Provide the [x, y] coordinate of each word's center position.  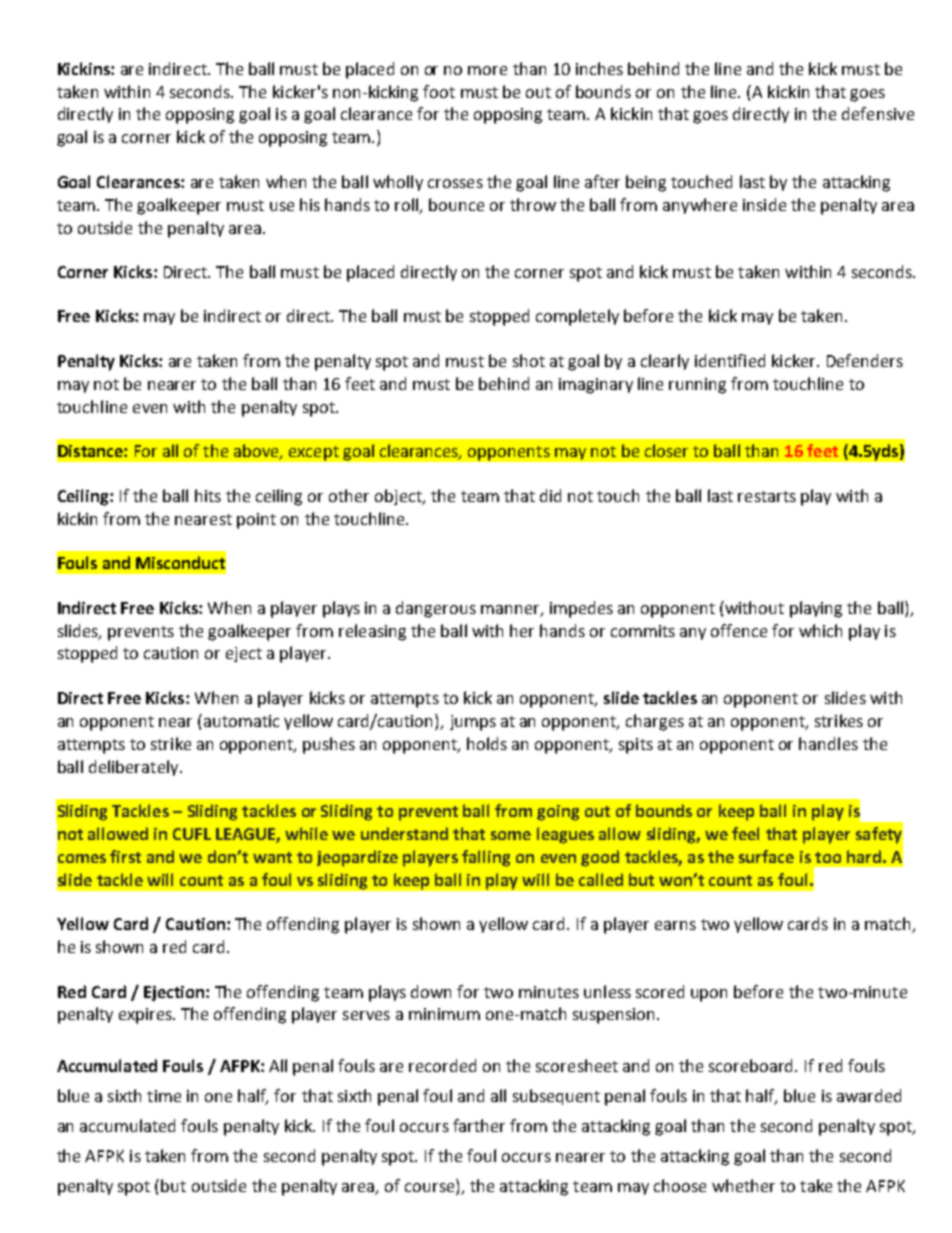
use [282, 206]
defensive [878, 113]
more [487, 70]
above [257, 452]
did [550, 495]
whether [743, 1185]
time [164, 1096]
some [511, 835]
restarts [767, 496]
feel [745, 833]
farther [479, 1125]
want [272, 857]
